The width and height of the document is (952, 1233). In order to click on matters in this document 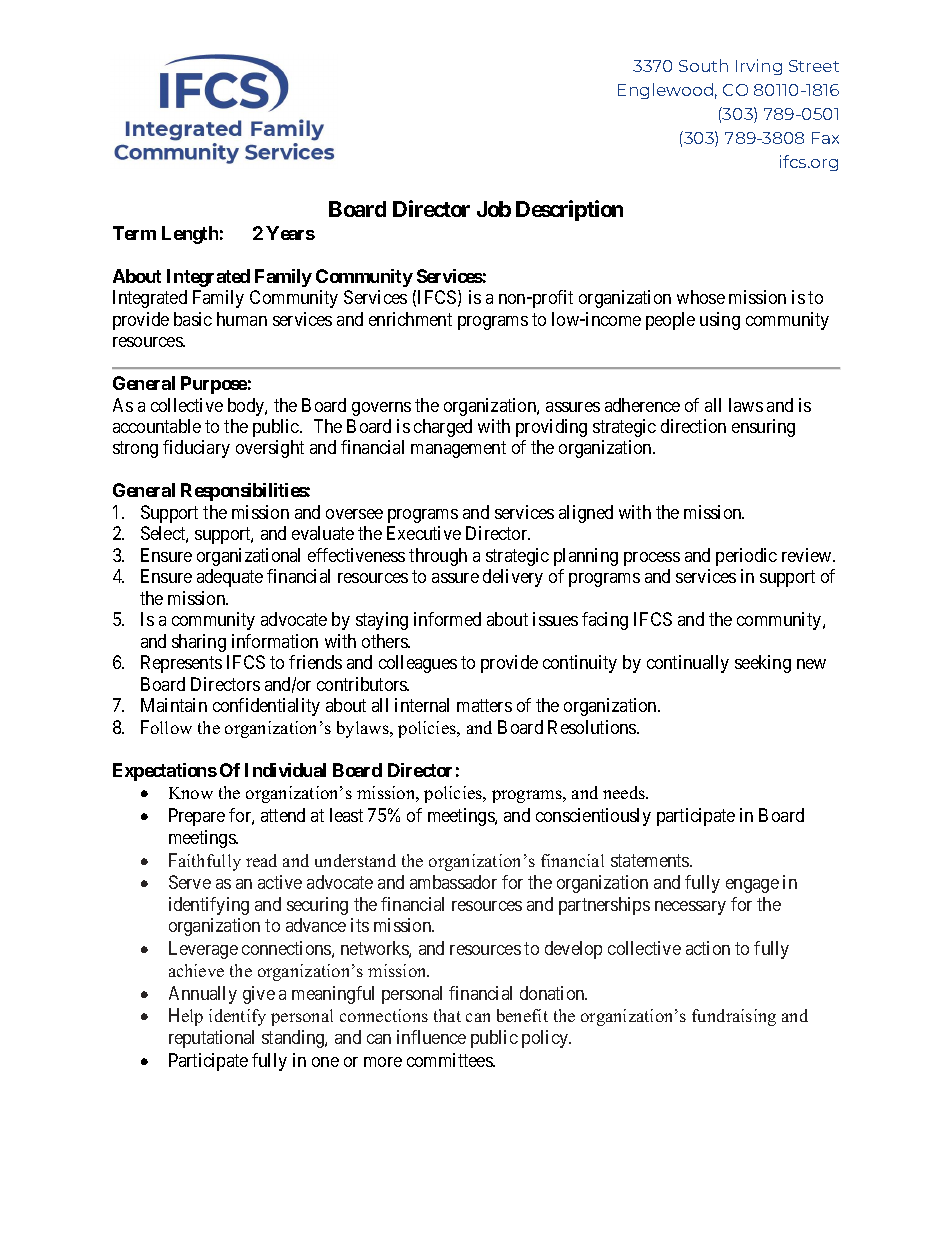, I will do `click(484, 705)`.
